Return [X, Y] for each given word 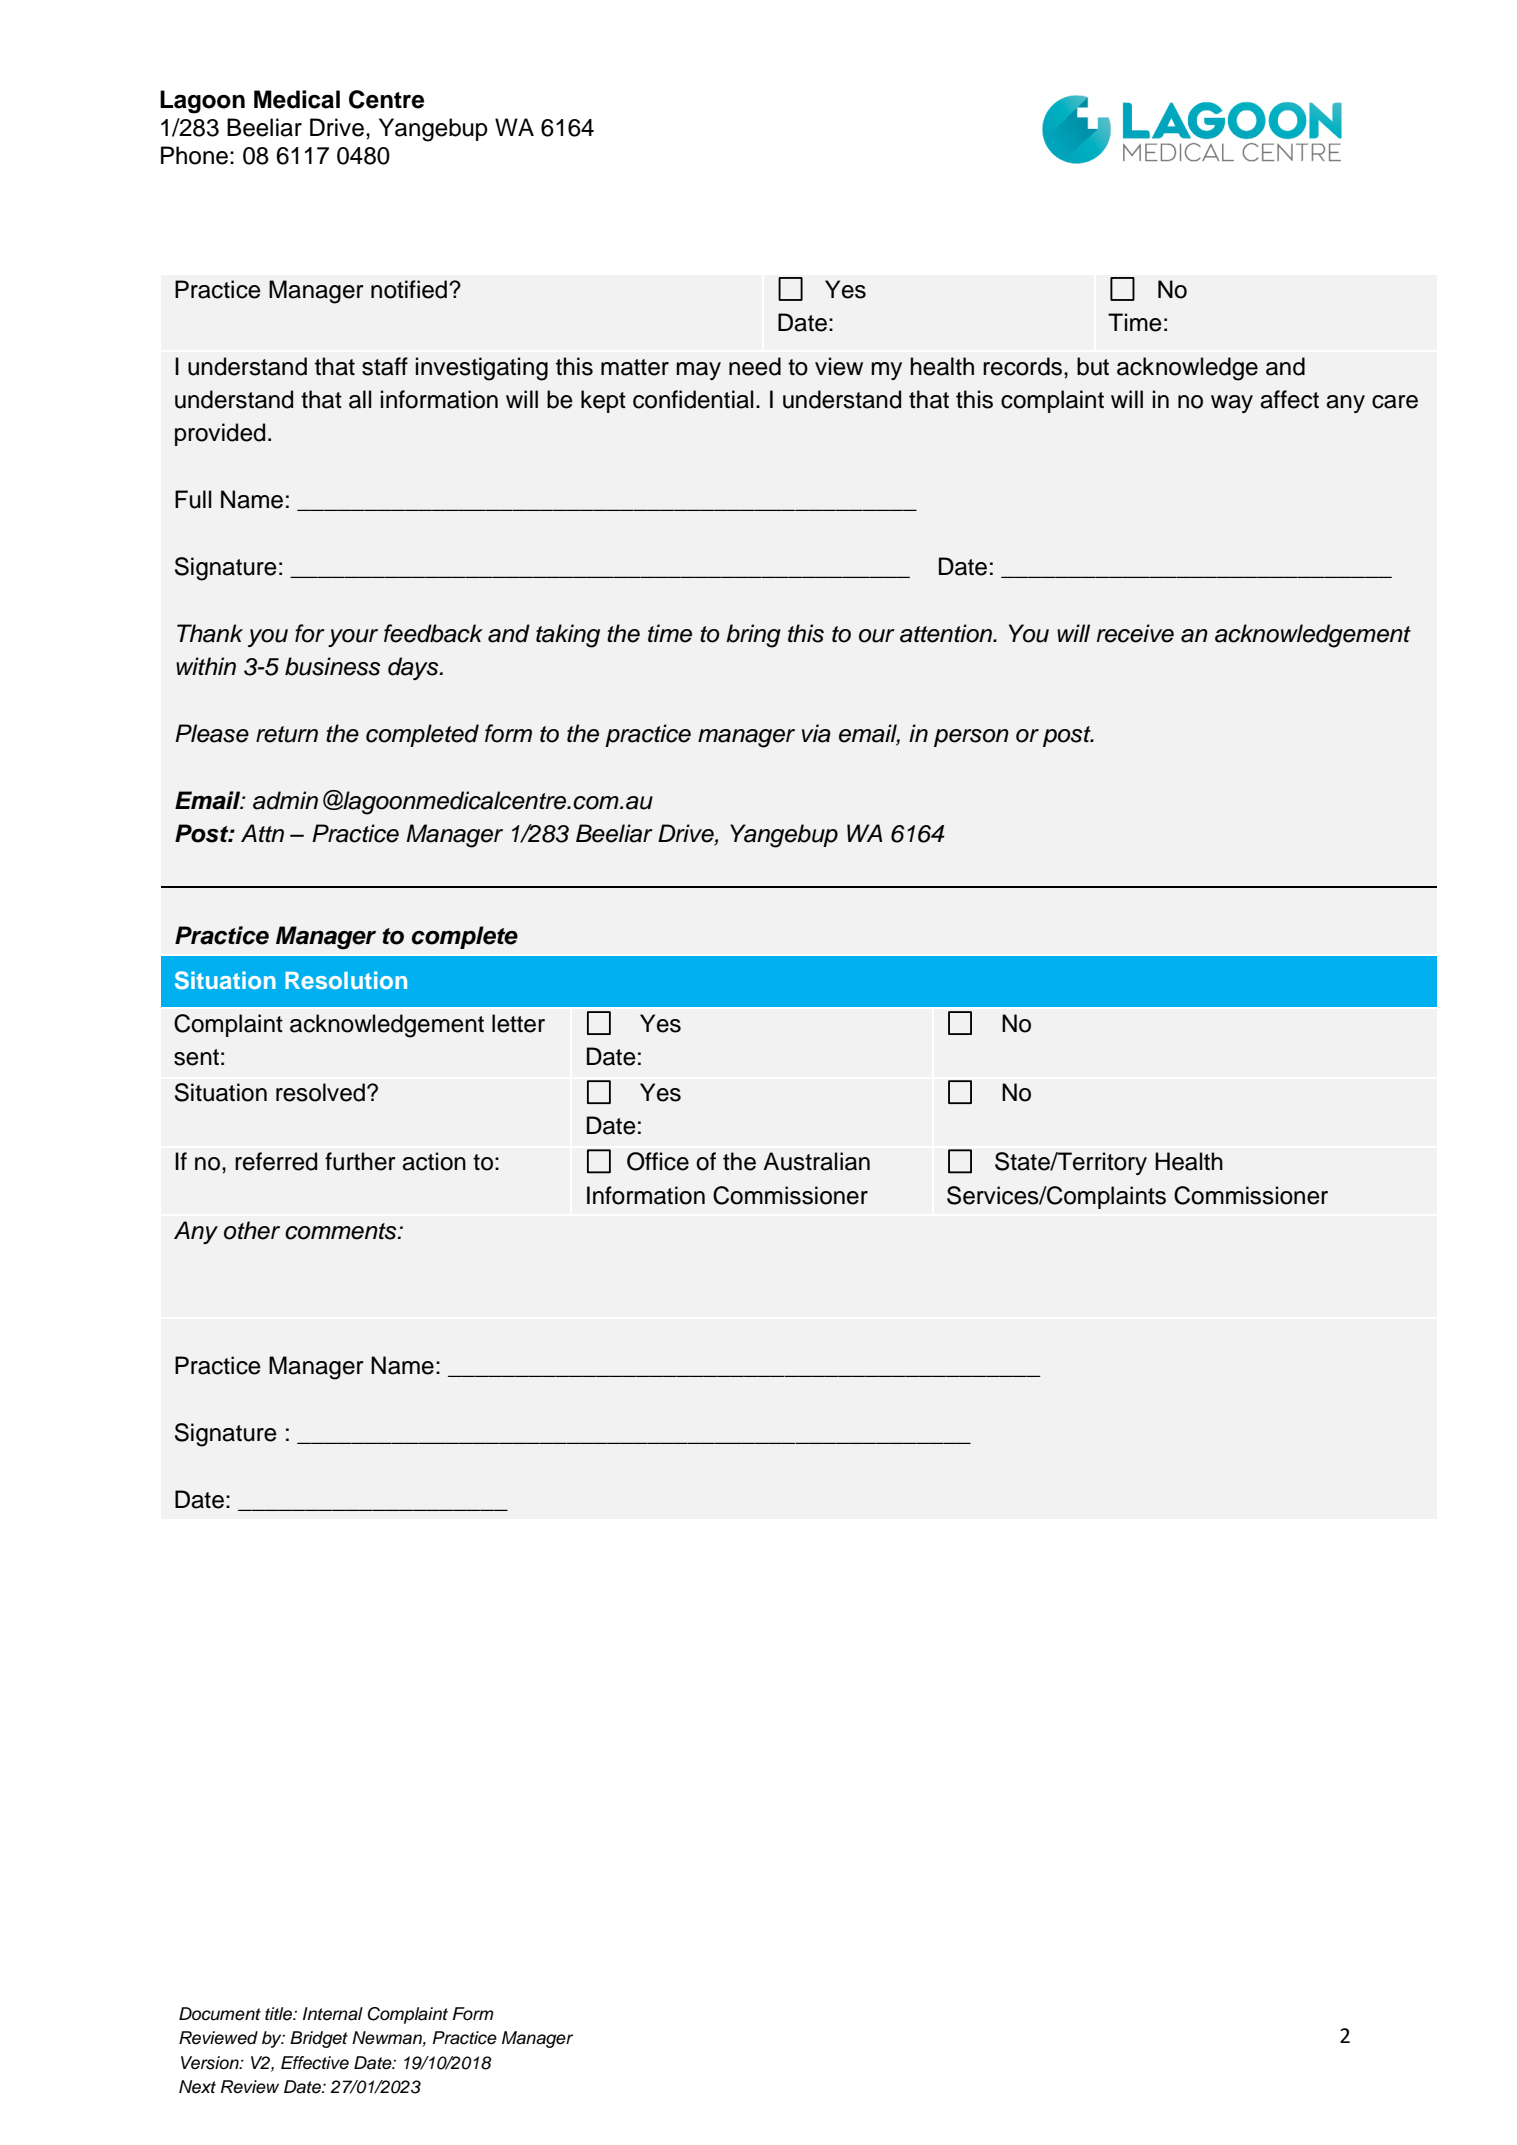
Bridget [319, 2039]
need [755, 366]
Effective [315, 2063]
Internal [333, 2014]
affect [1289, 399]
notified [409, 289]
